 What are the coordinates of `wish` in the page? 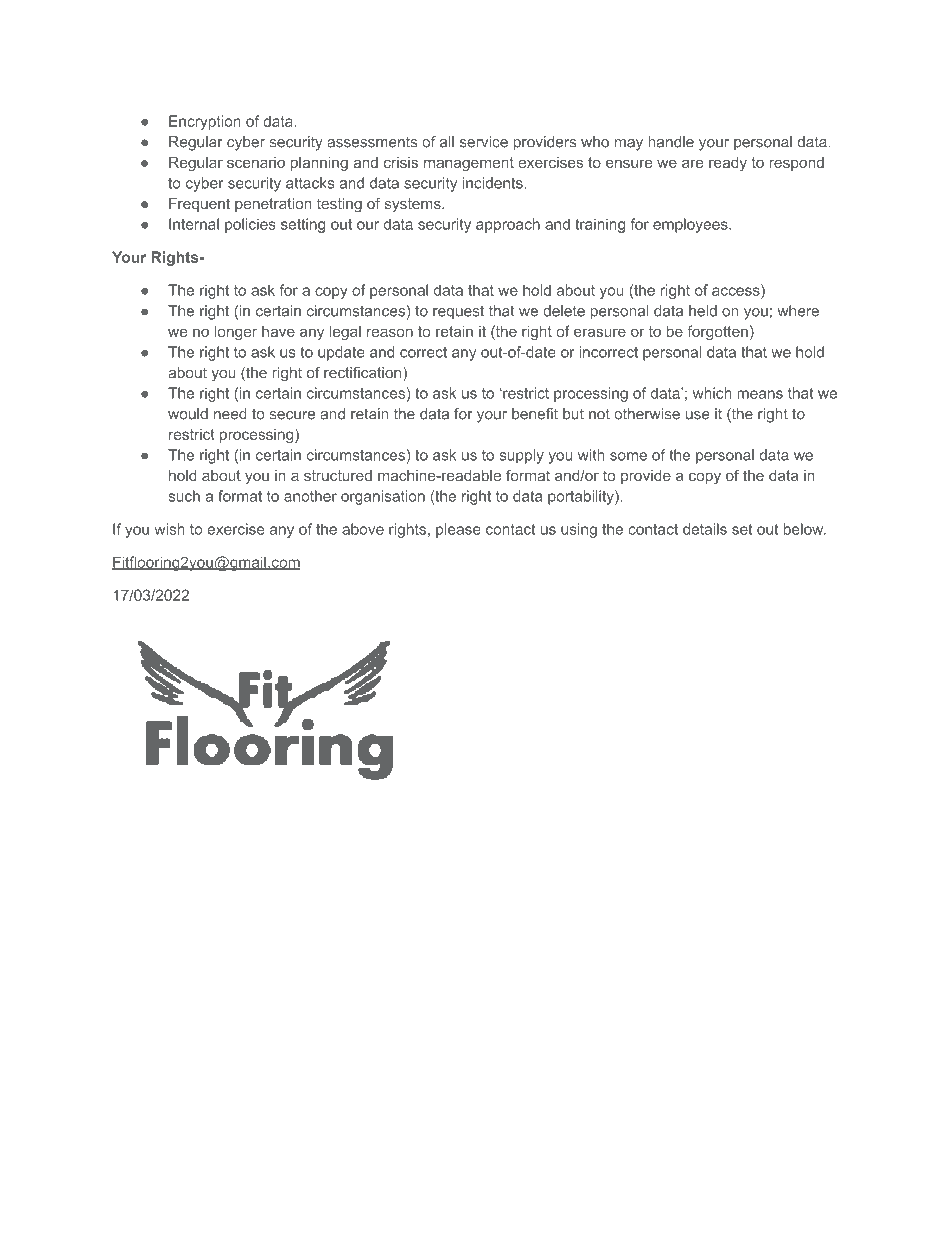 It's located at (169, 529).
